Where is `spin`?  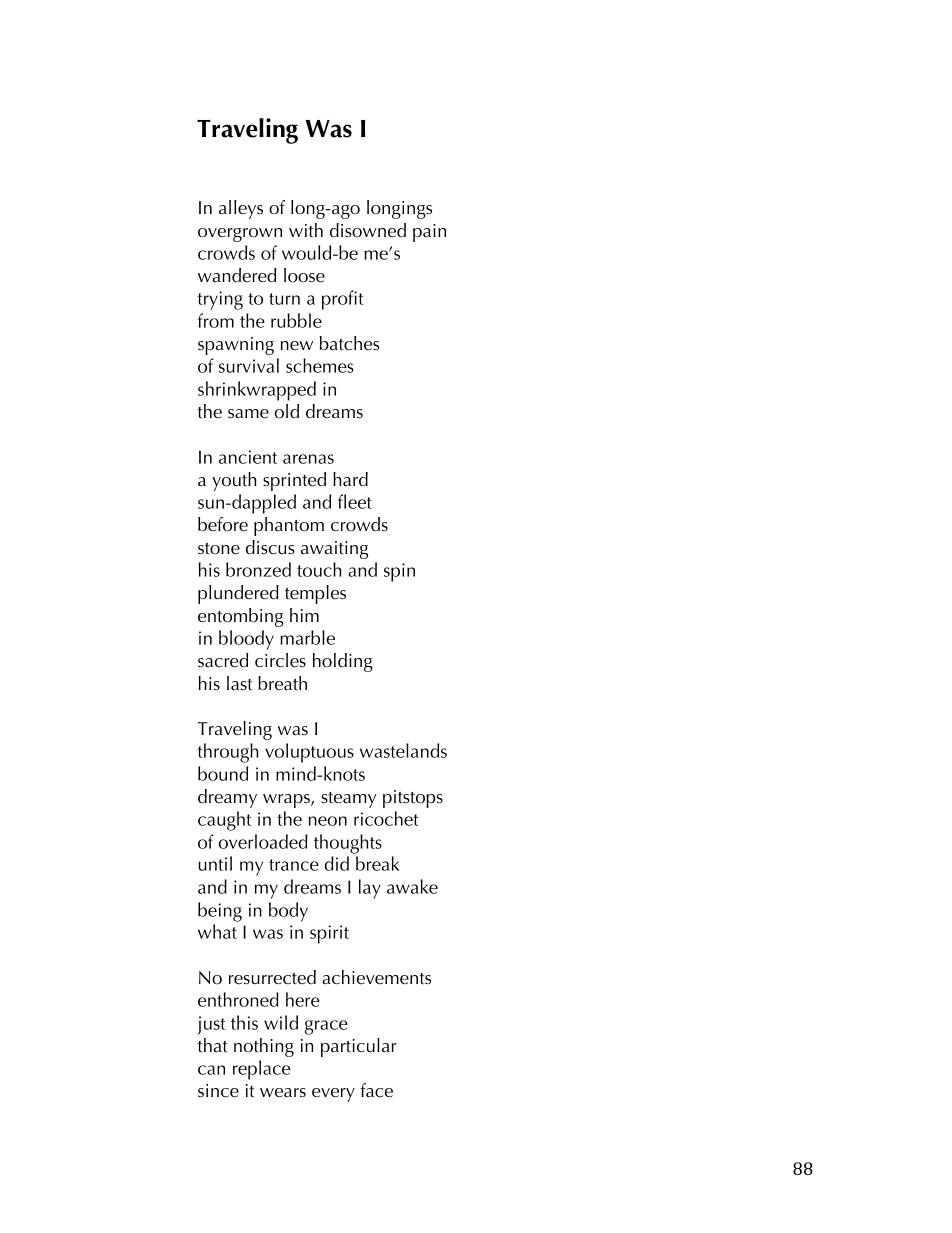 spin is located at coordinates (399, 572).
